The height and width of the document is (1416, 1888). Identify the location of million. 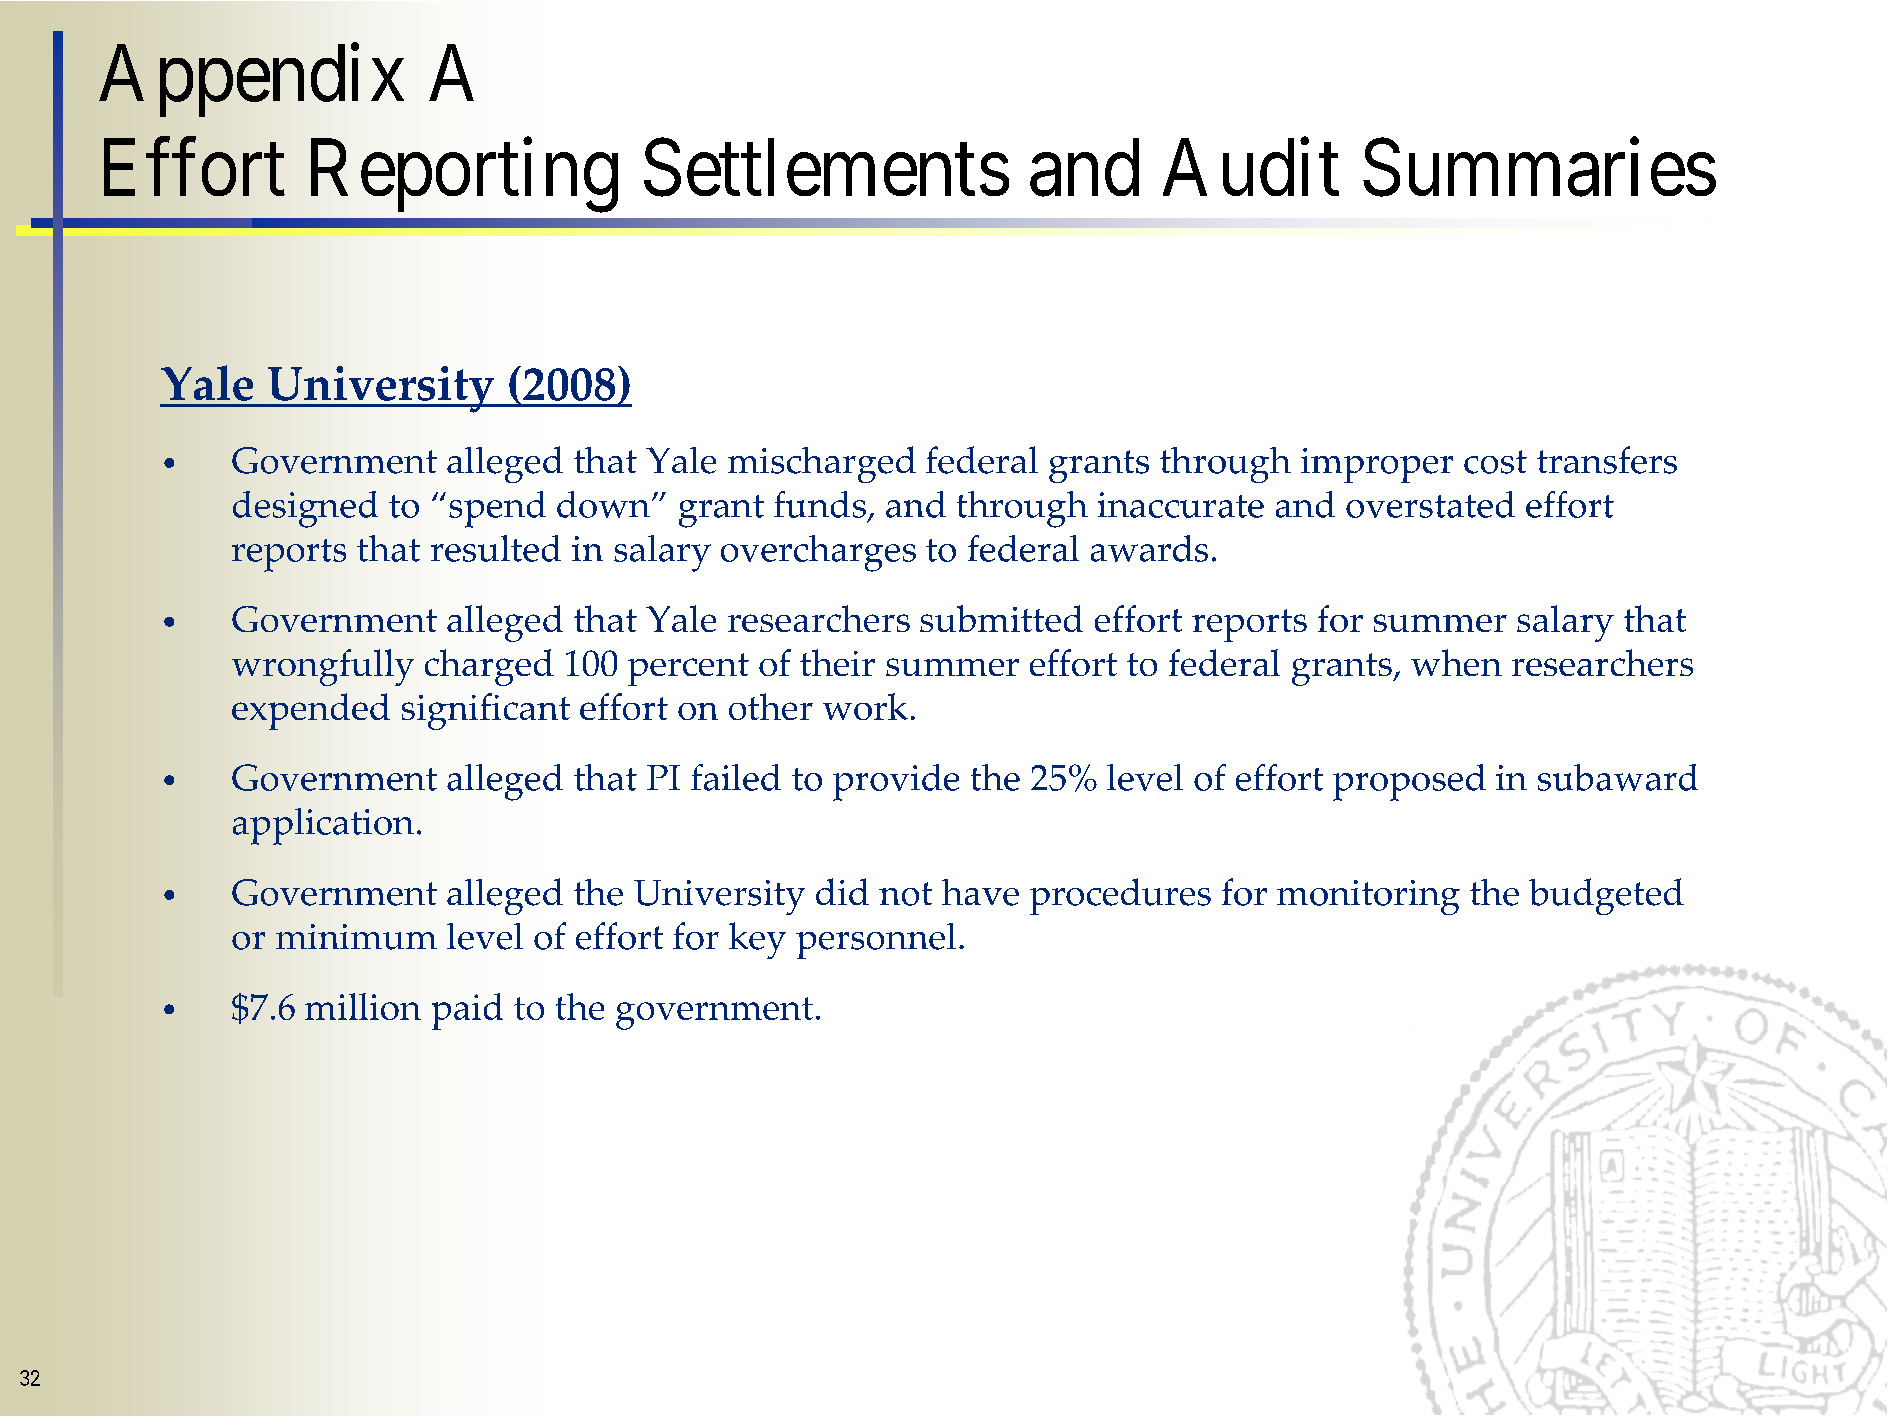
(363, 1006).
